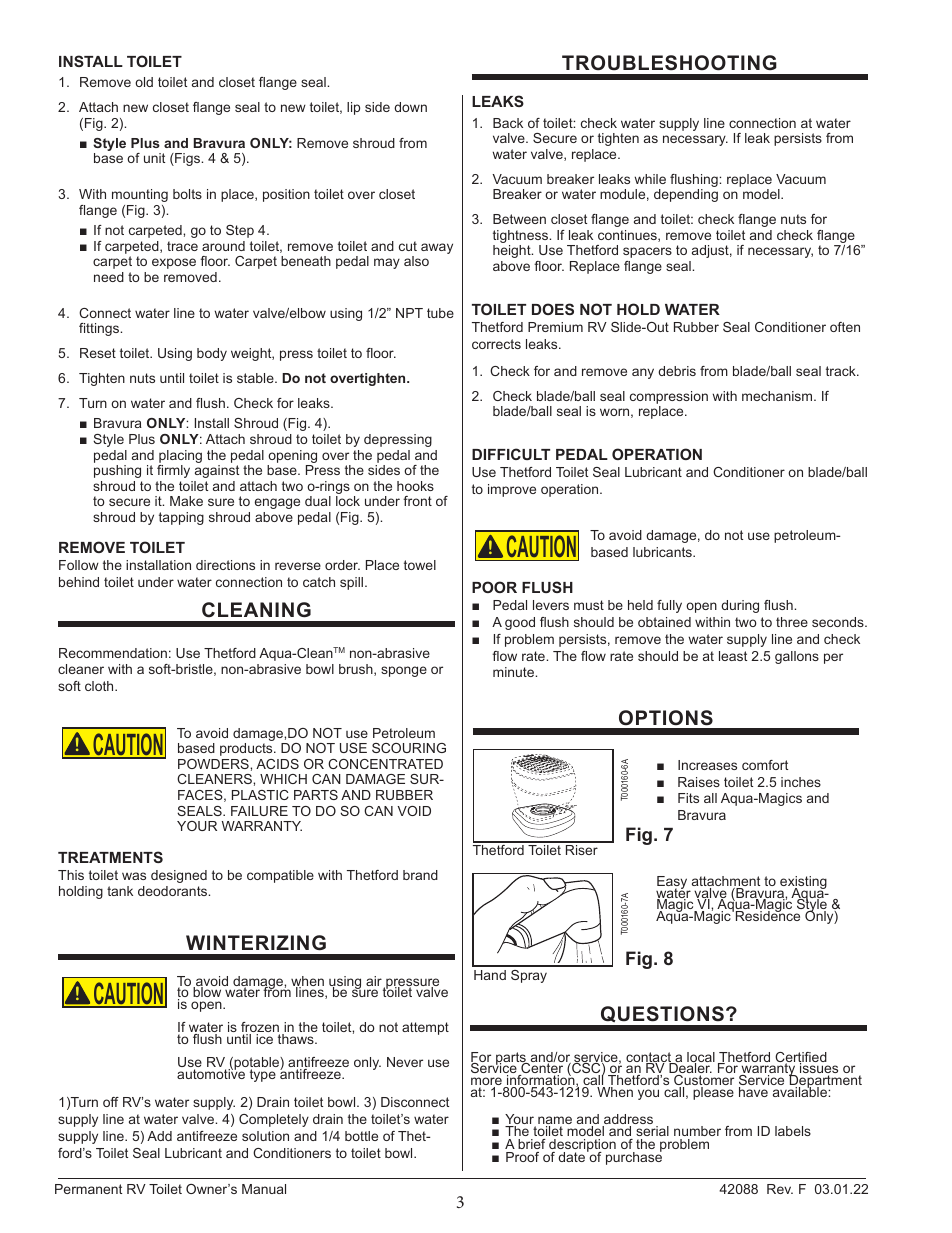 This screenshot has height=1233, width=952. I want to click on TROUBLESHOOTING, so click(669, 63).
